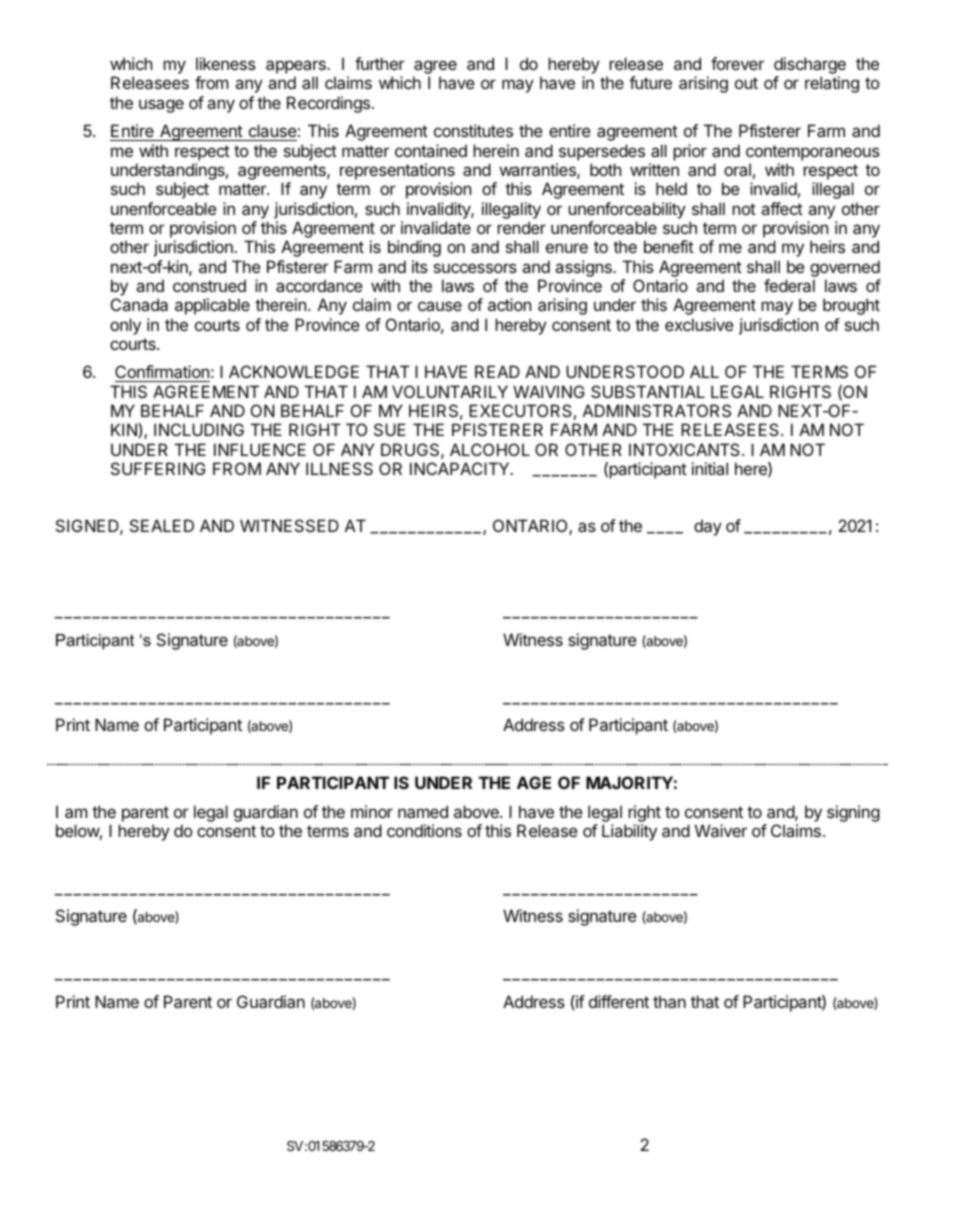 This page has width=957, height=1232. I want to click on action, so click(509, 304).
